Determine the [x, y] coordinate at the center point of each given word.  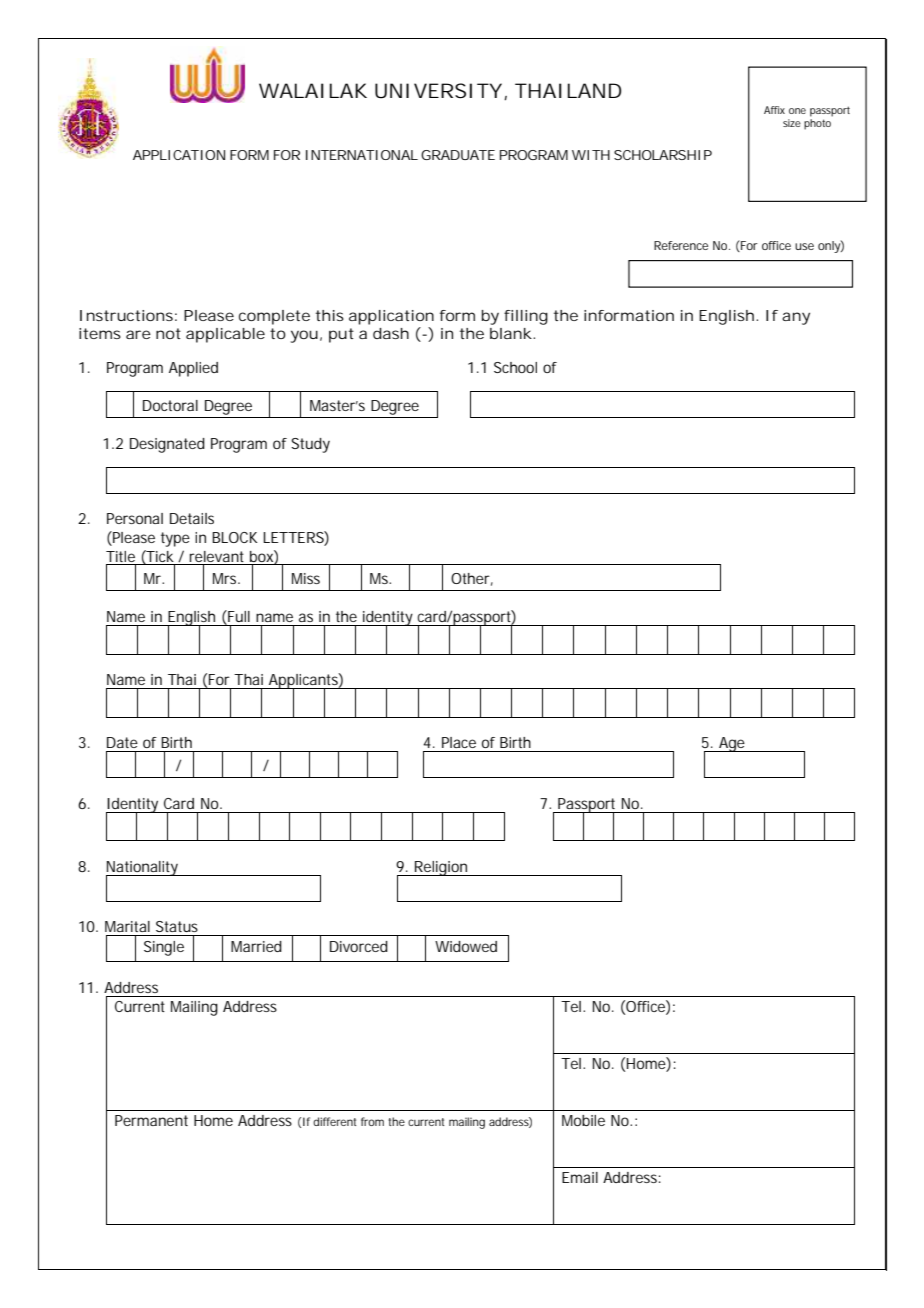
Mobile [583, 1120]
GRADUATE [458, 155]
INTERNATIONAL [362, 155]
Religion [441, 868]
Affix [774, 110]
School [515, 367]
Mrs [226, 578]
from [372, 1121]
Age [732, 744]
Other [472, 579]
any [796, 318]
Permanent [151, 1120]
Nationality [143, 869]
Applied [193, 369]
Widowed [466, 946]
